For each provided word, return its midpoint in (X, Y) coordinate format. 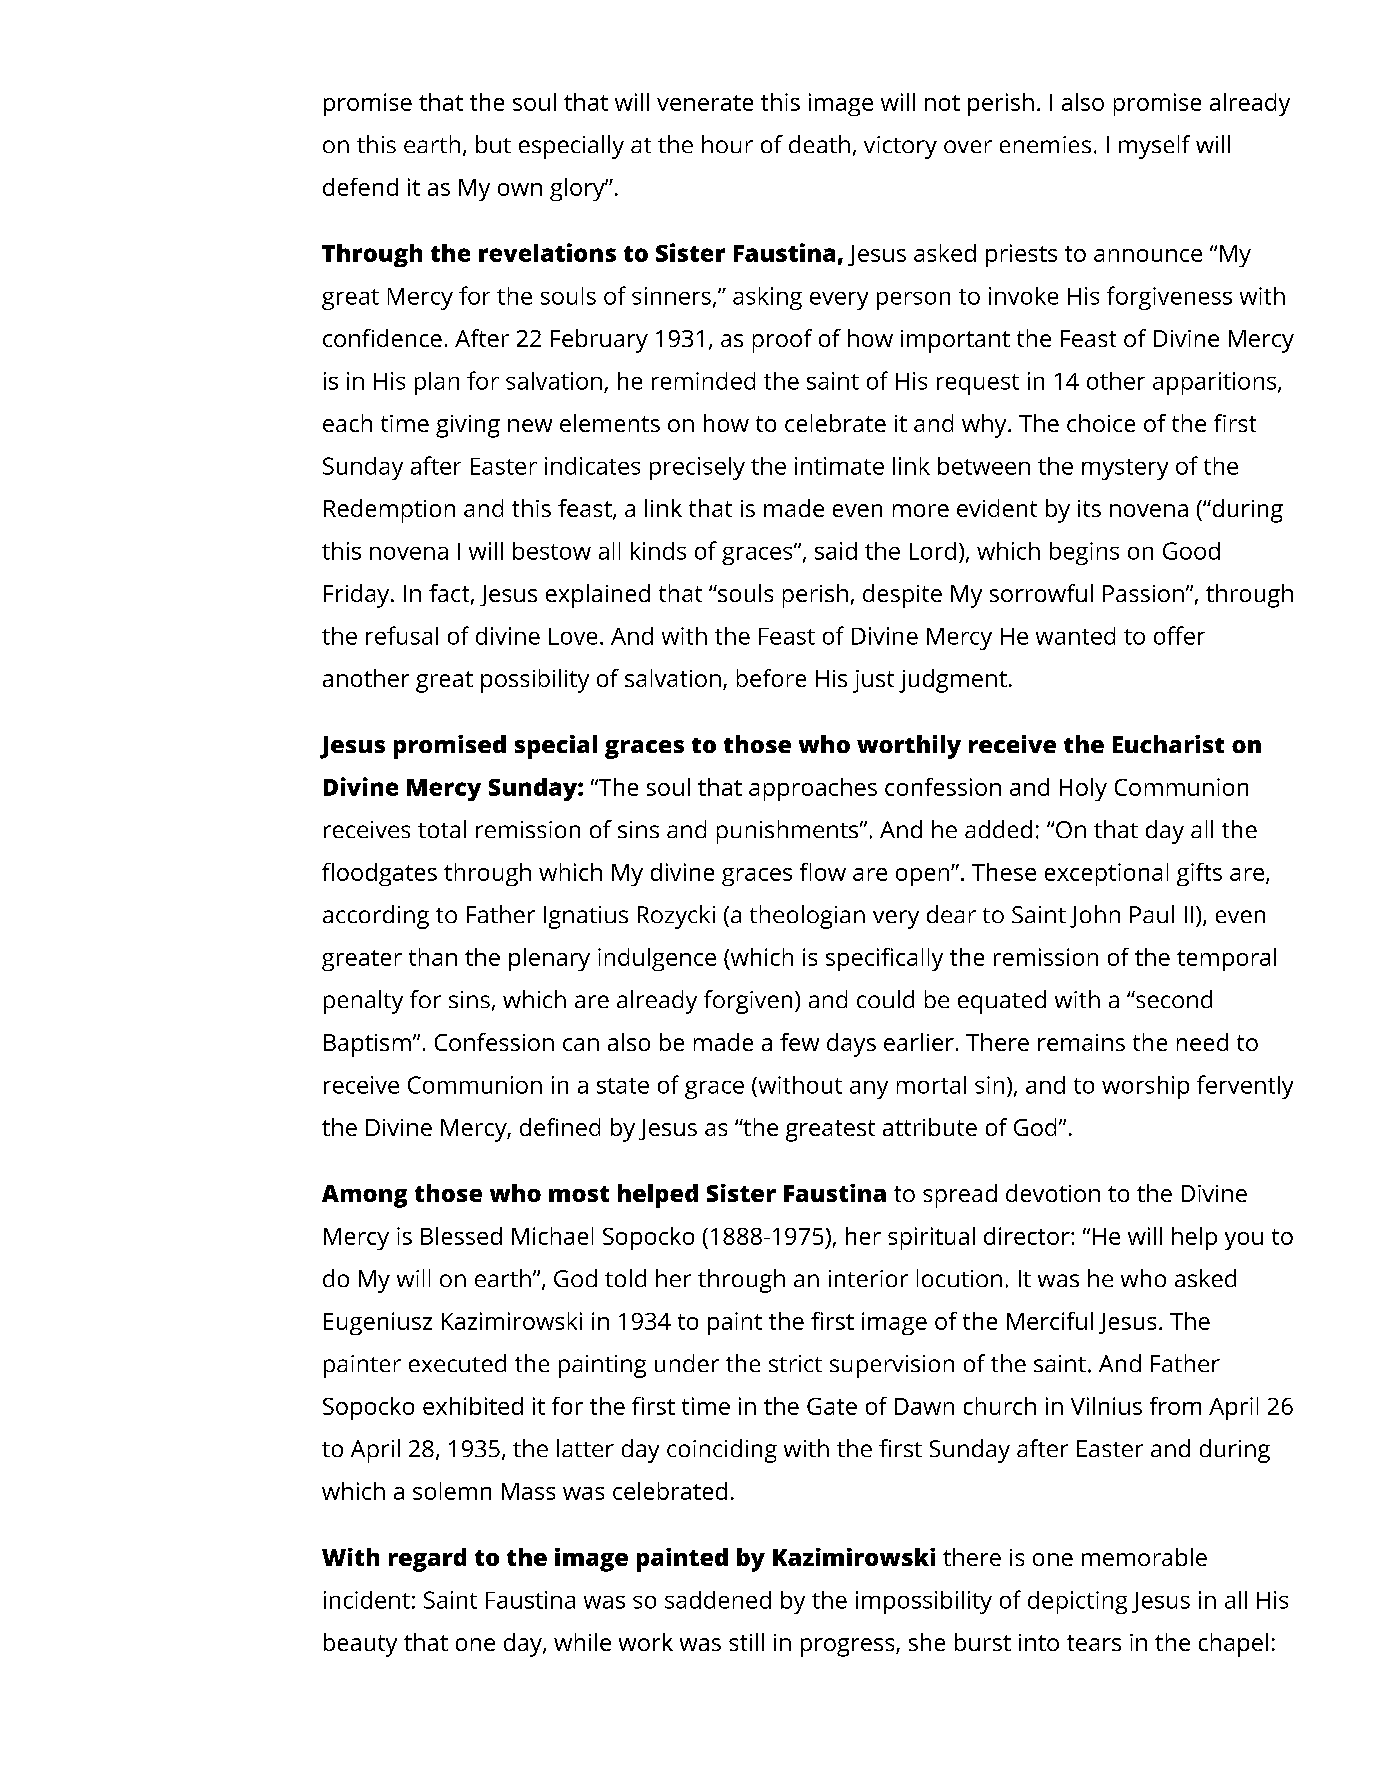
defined (560, 1127)
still (746, 1642)
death (819, 144)
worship (1145, 1087)
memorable (1144, 1557)
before (771, 678)
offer (1179, 635)
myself (1154, 147)
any (869, 1090)
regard (427, 1560)
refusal (402, 635)
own (520, 189)
